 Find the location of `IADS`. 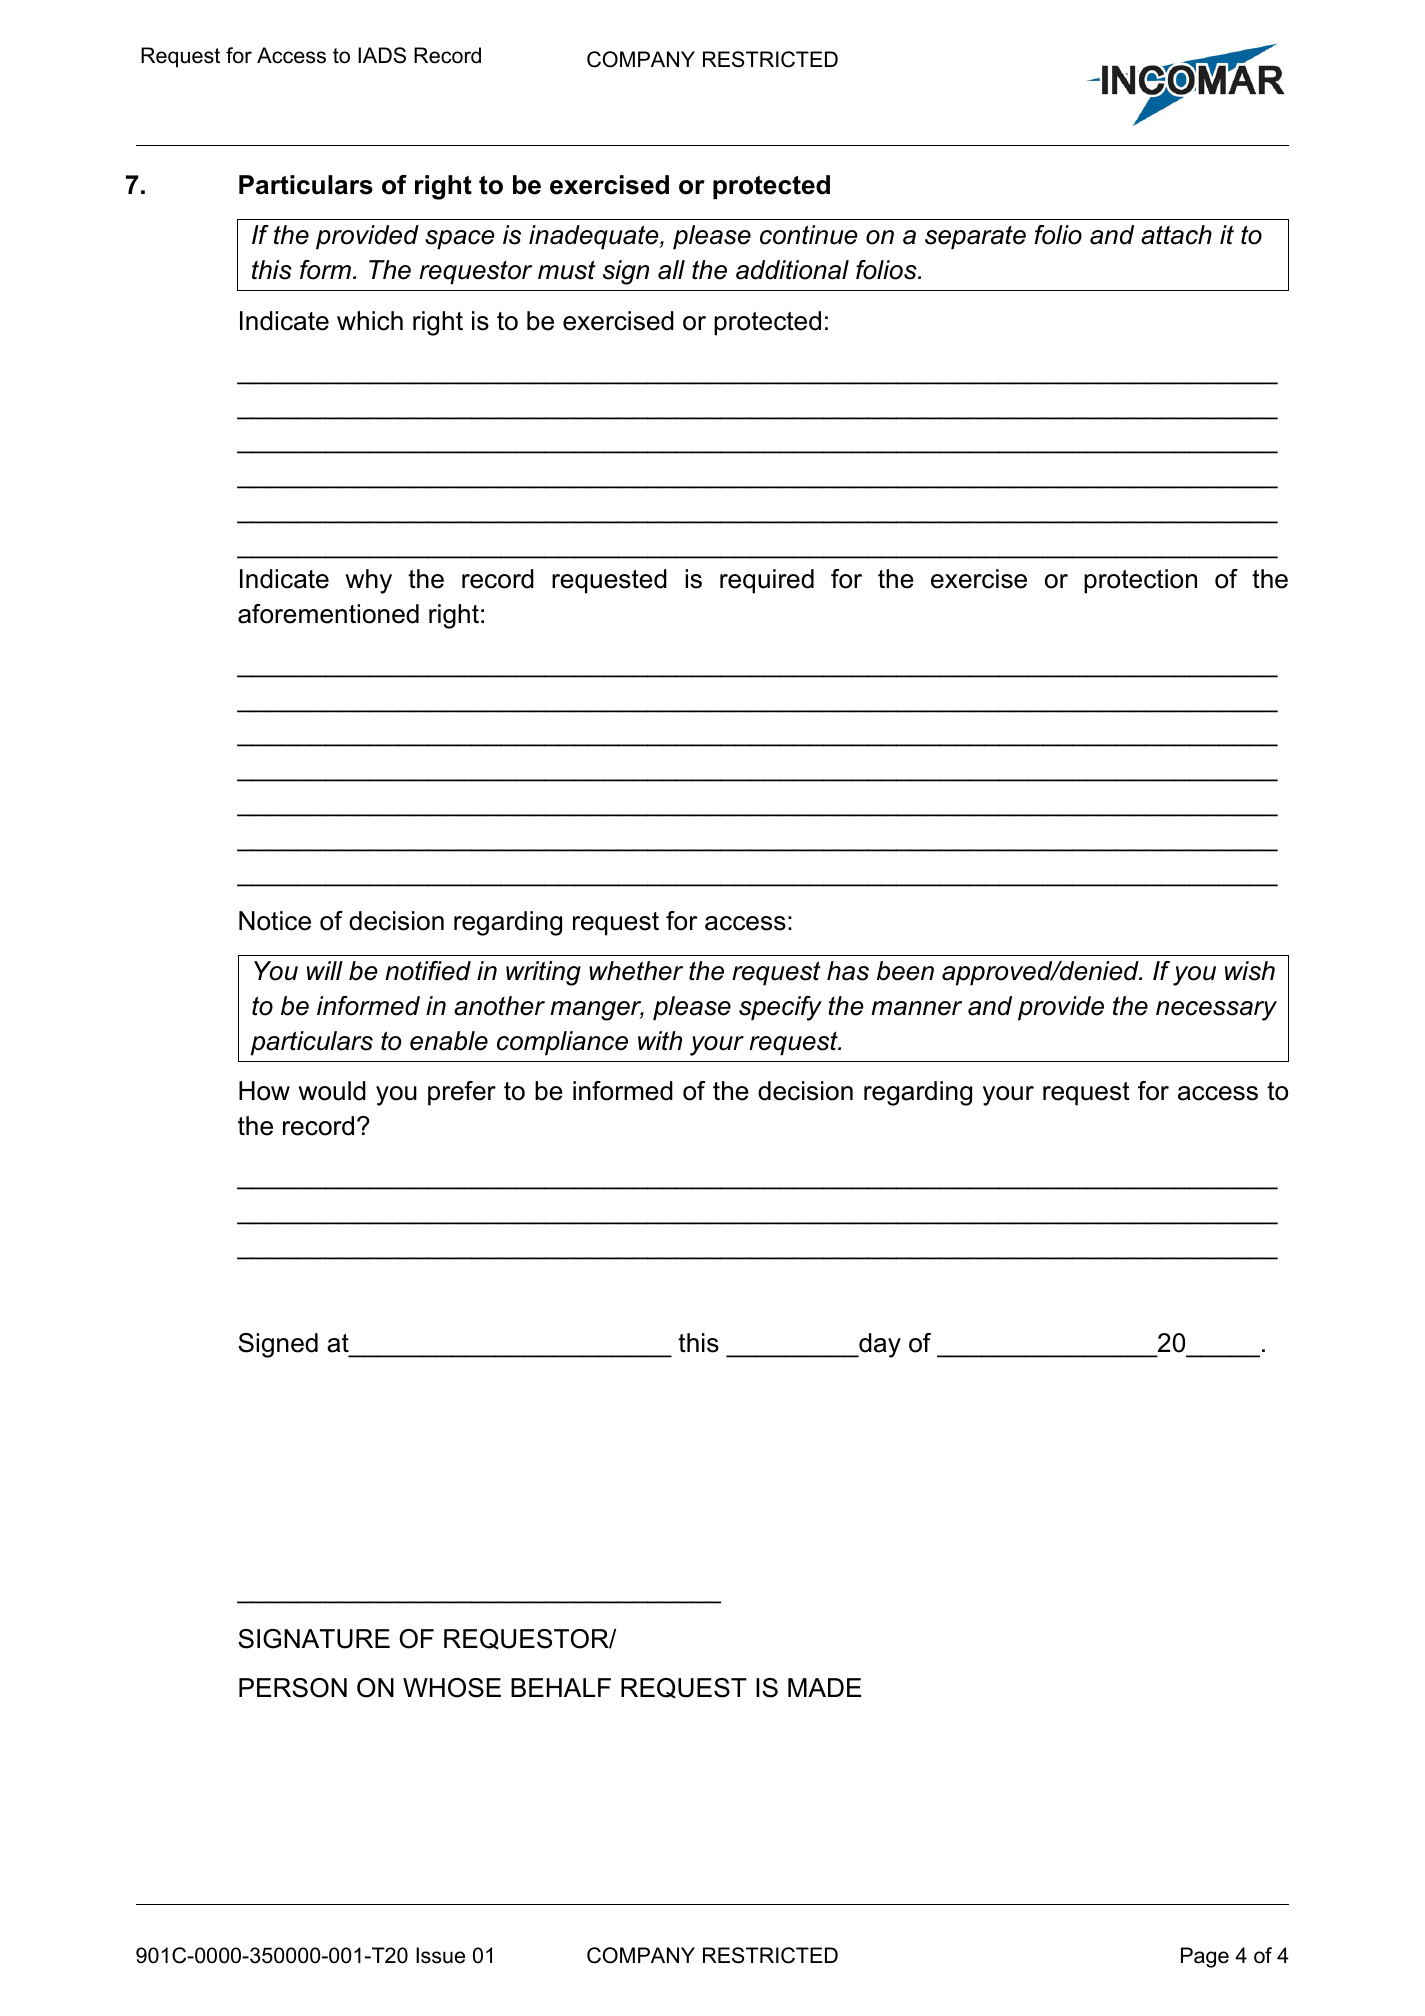

IADS is located at coordinates (382, 55).
